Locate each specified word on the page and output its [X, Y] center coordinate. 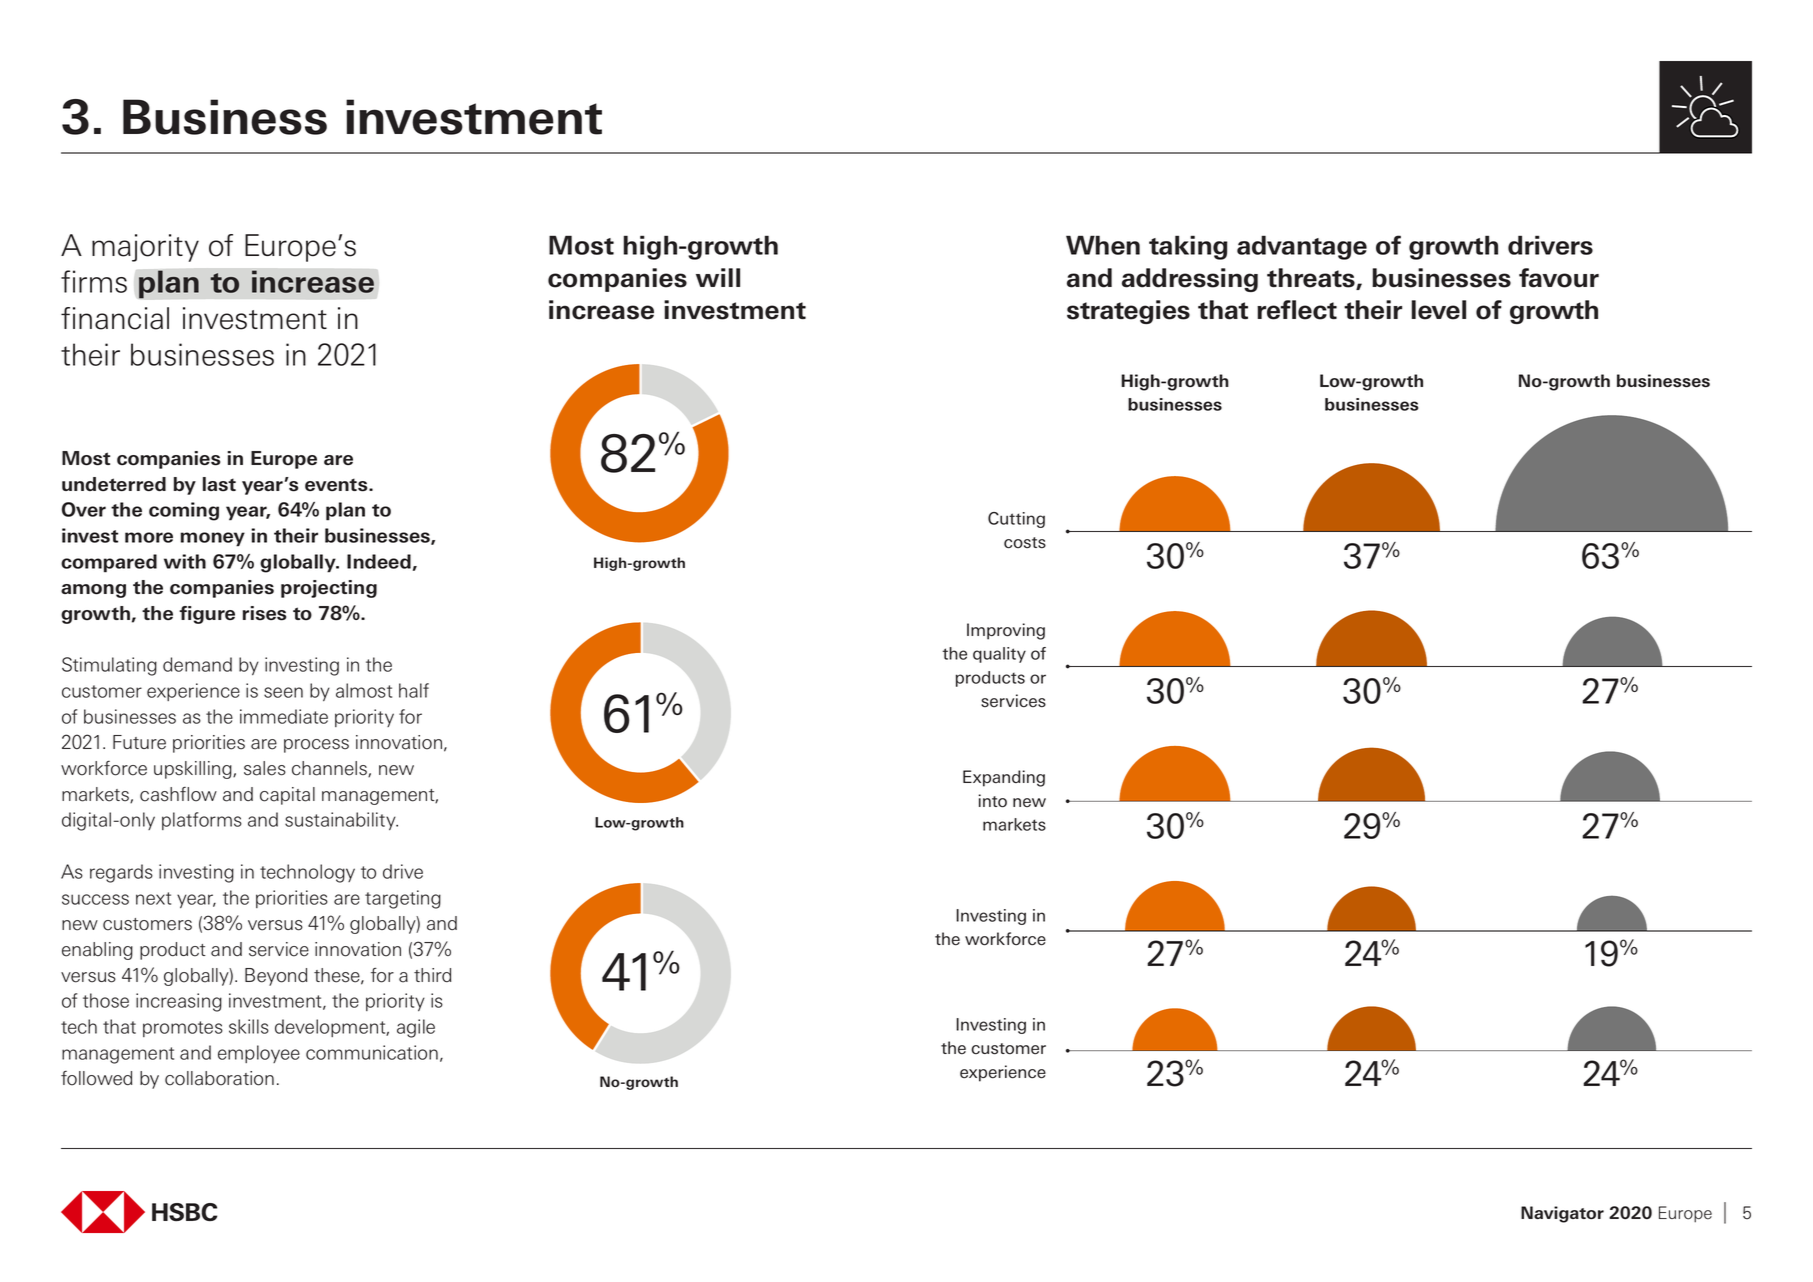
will [718, 277]
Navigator [1562, 1214]
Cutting [1016, 520]
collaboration [219, 1078]
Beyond [276, 977]
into [993, 801]
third [432, 975]
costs [1025, 543]
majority [145, 248]
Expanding [1004, 778]
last [219, 484]
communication [372, 1052]
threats [1312, 279]
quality [999, 655]
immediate [284, 716]
